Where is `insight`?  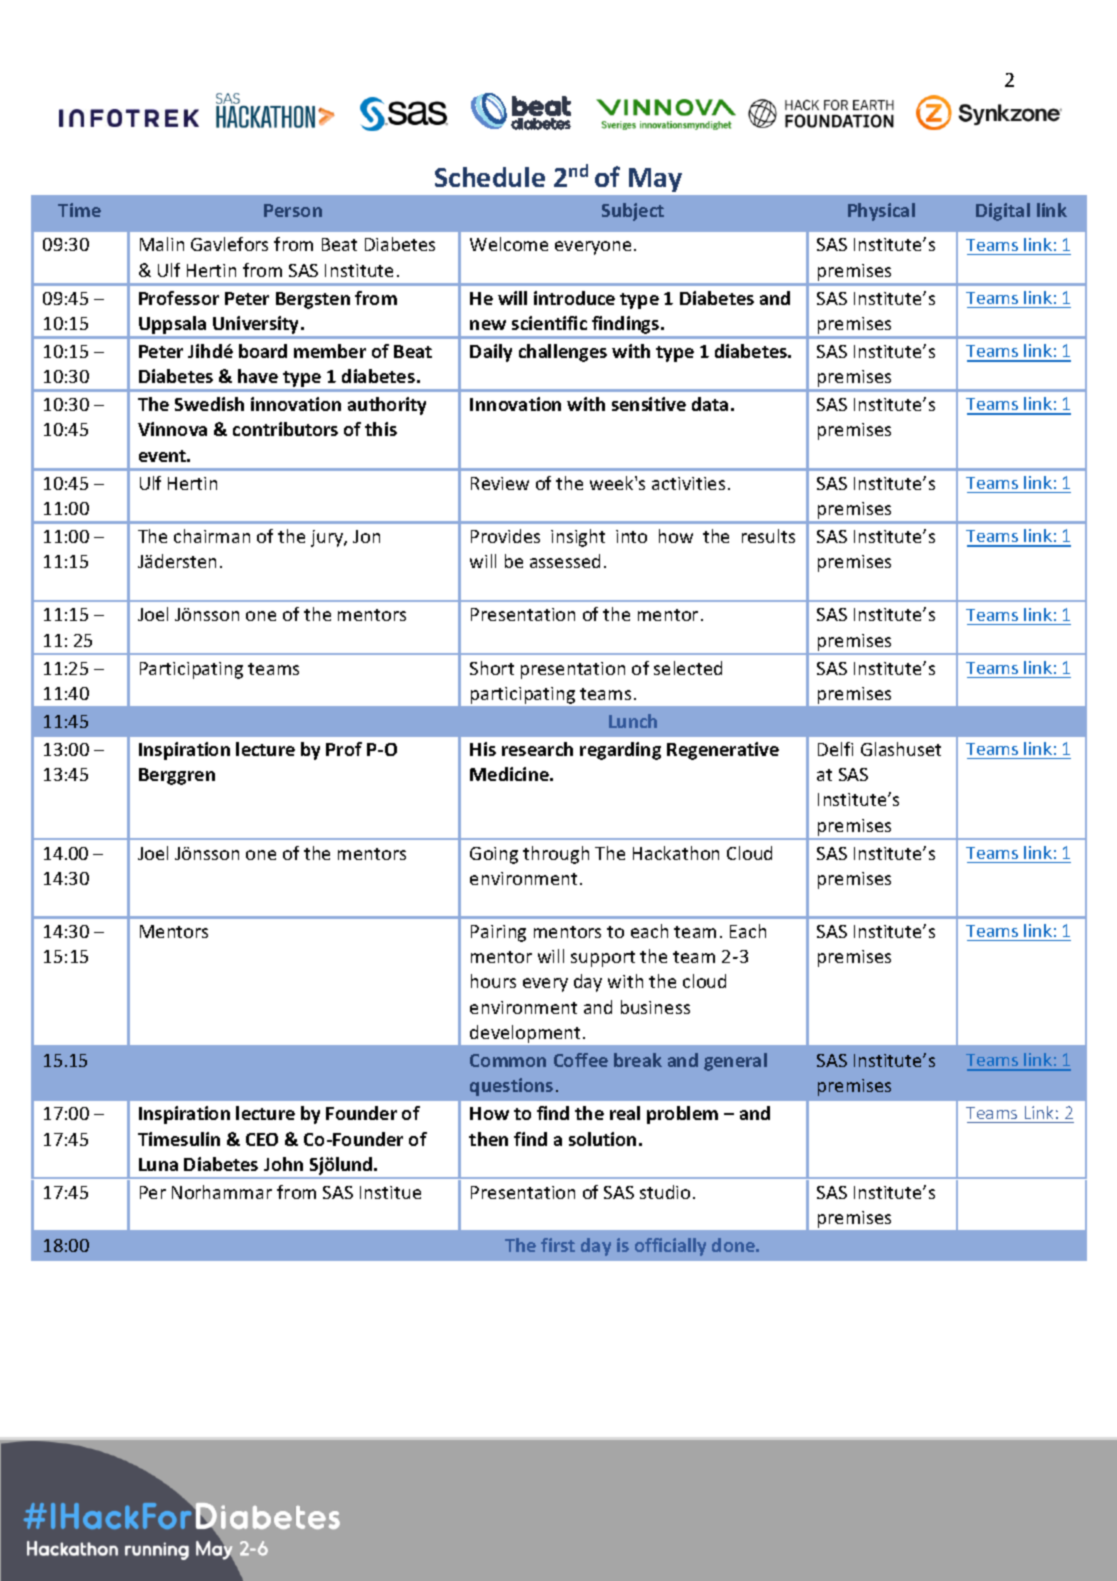 insight is located at coordinates (578, 538).
